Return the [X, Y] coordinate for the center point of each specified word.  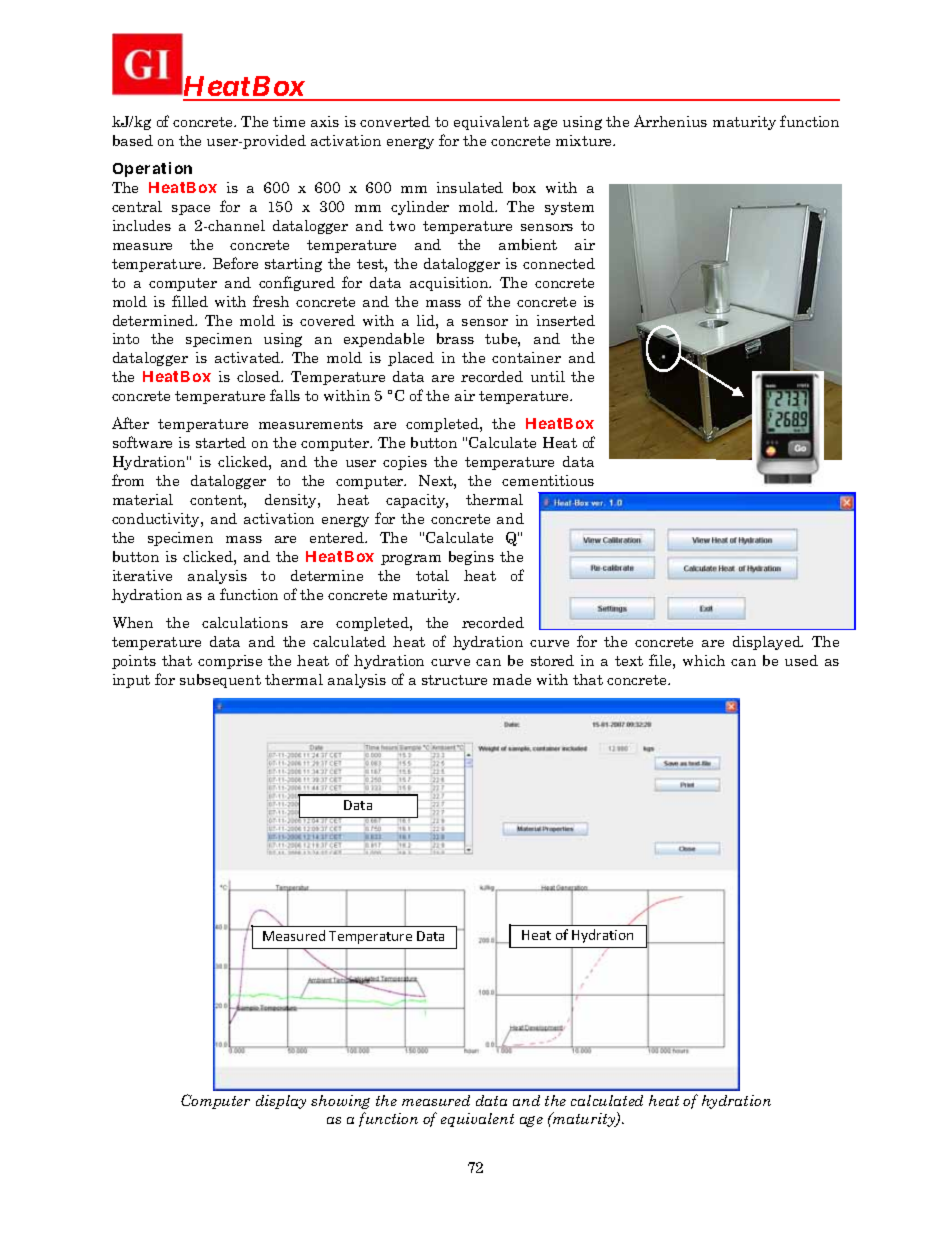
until [548, 376]
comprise [230, 662]
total [432, 575]
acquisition [450, 284]
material [143, 499]
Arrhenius [670, 121]
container [526, 357]
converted [395, 121]
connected [559, 263]
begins [471, 558]
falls [285, 395]
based [133, 140]
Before [235, 263]
